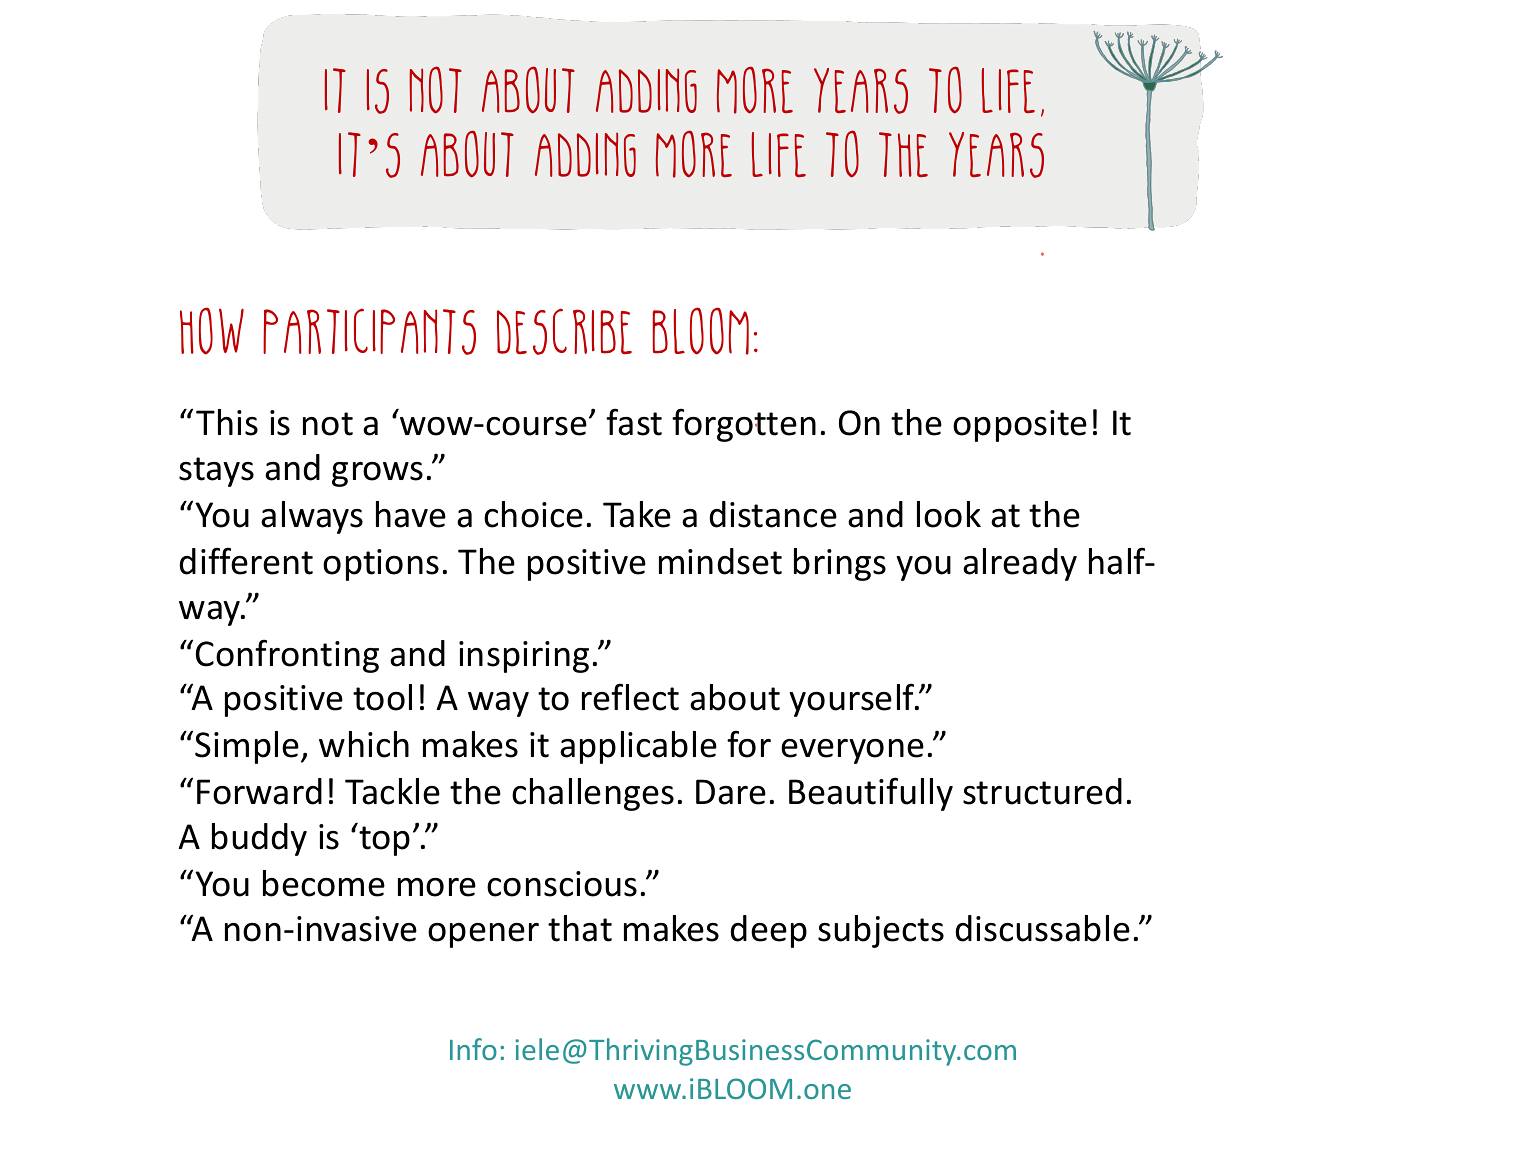 The width and height of the screenshot is (1536, 1152). I want to click on DESCRIBE, so click(564, 331).
